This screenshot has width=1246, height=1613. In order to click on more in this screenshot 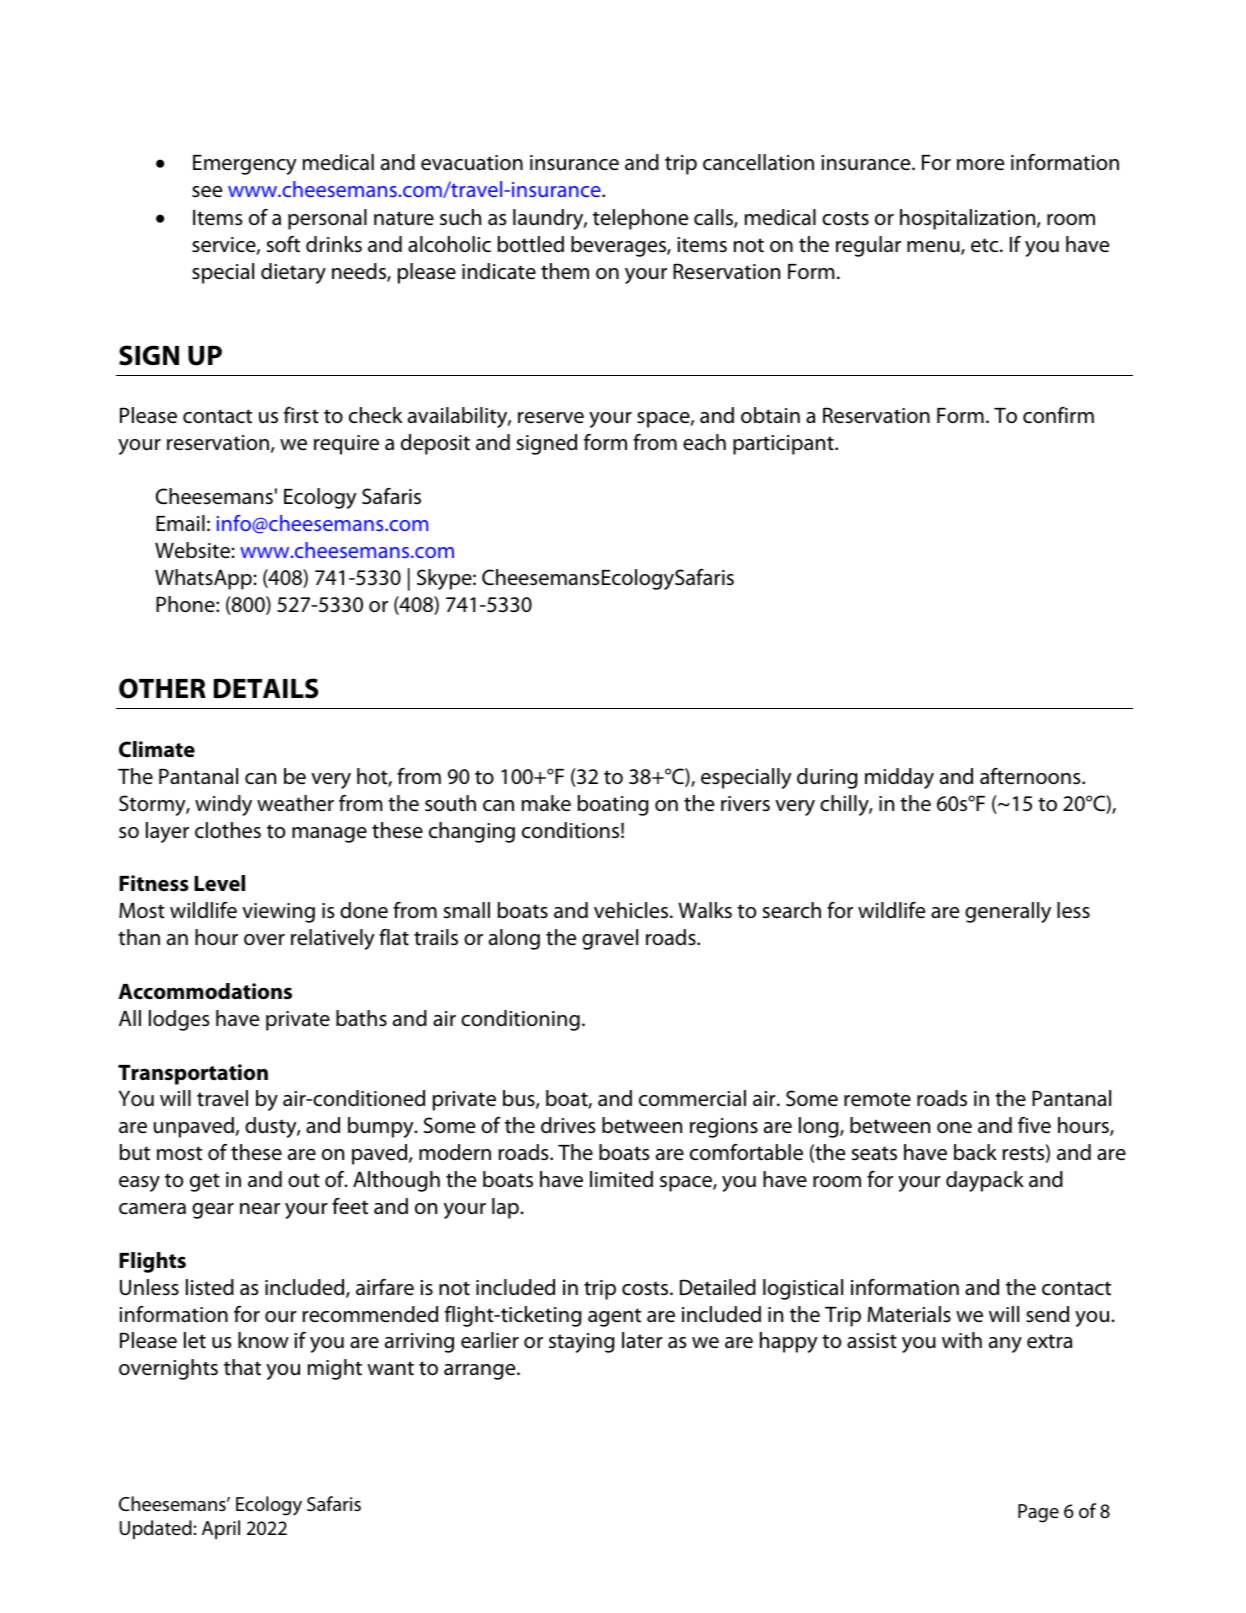, I will do `click(980, 164)`.
